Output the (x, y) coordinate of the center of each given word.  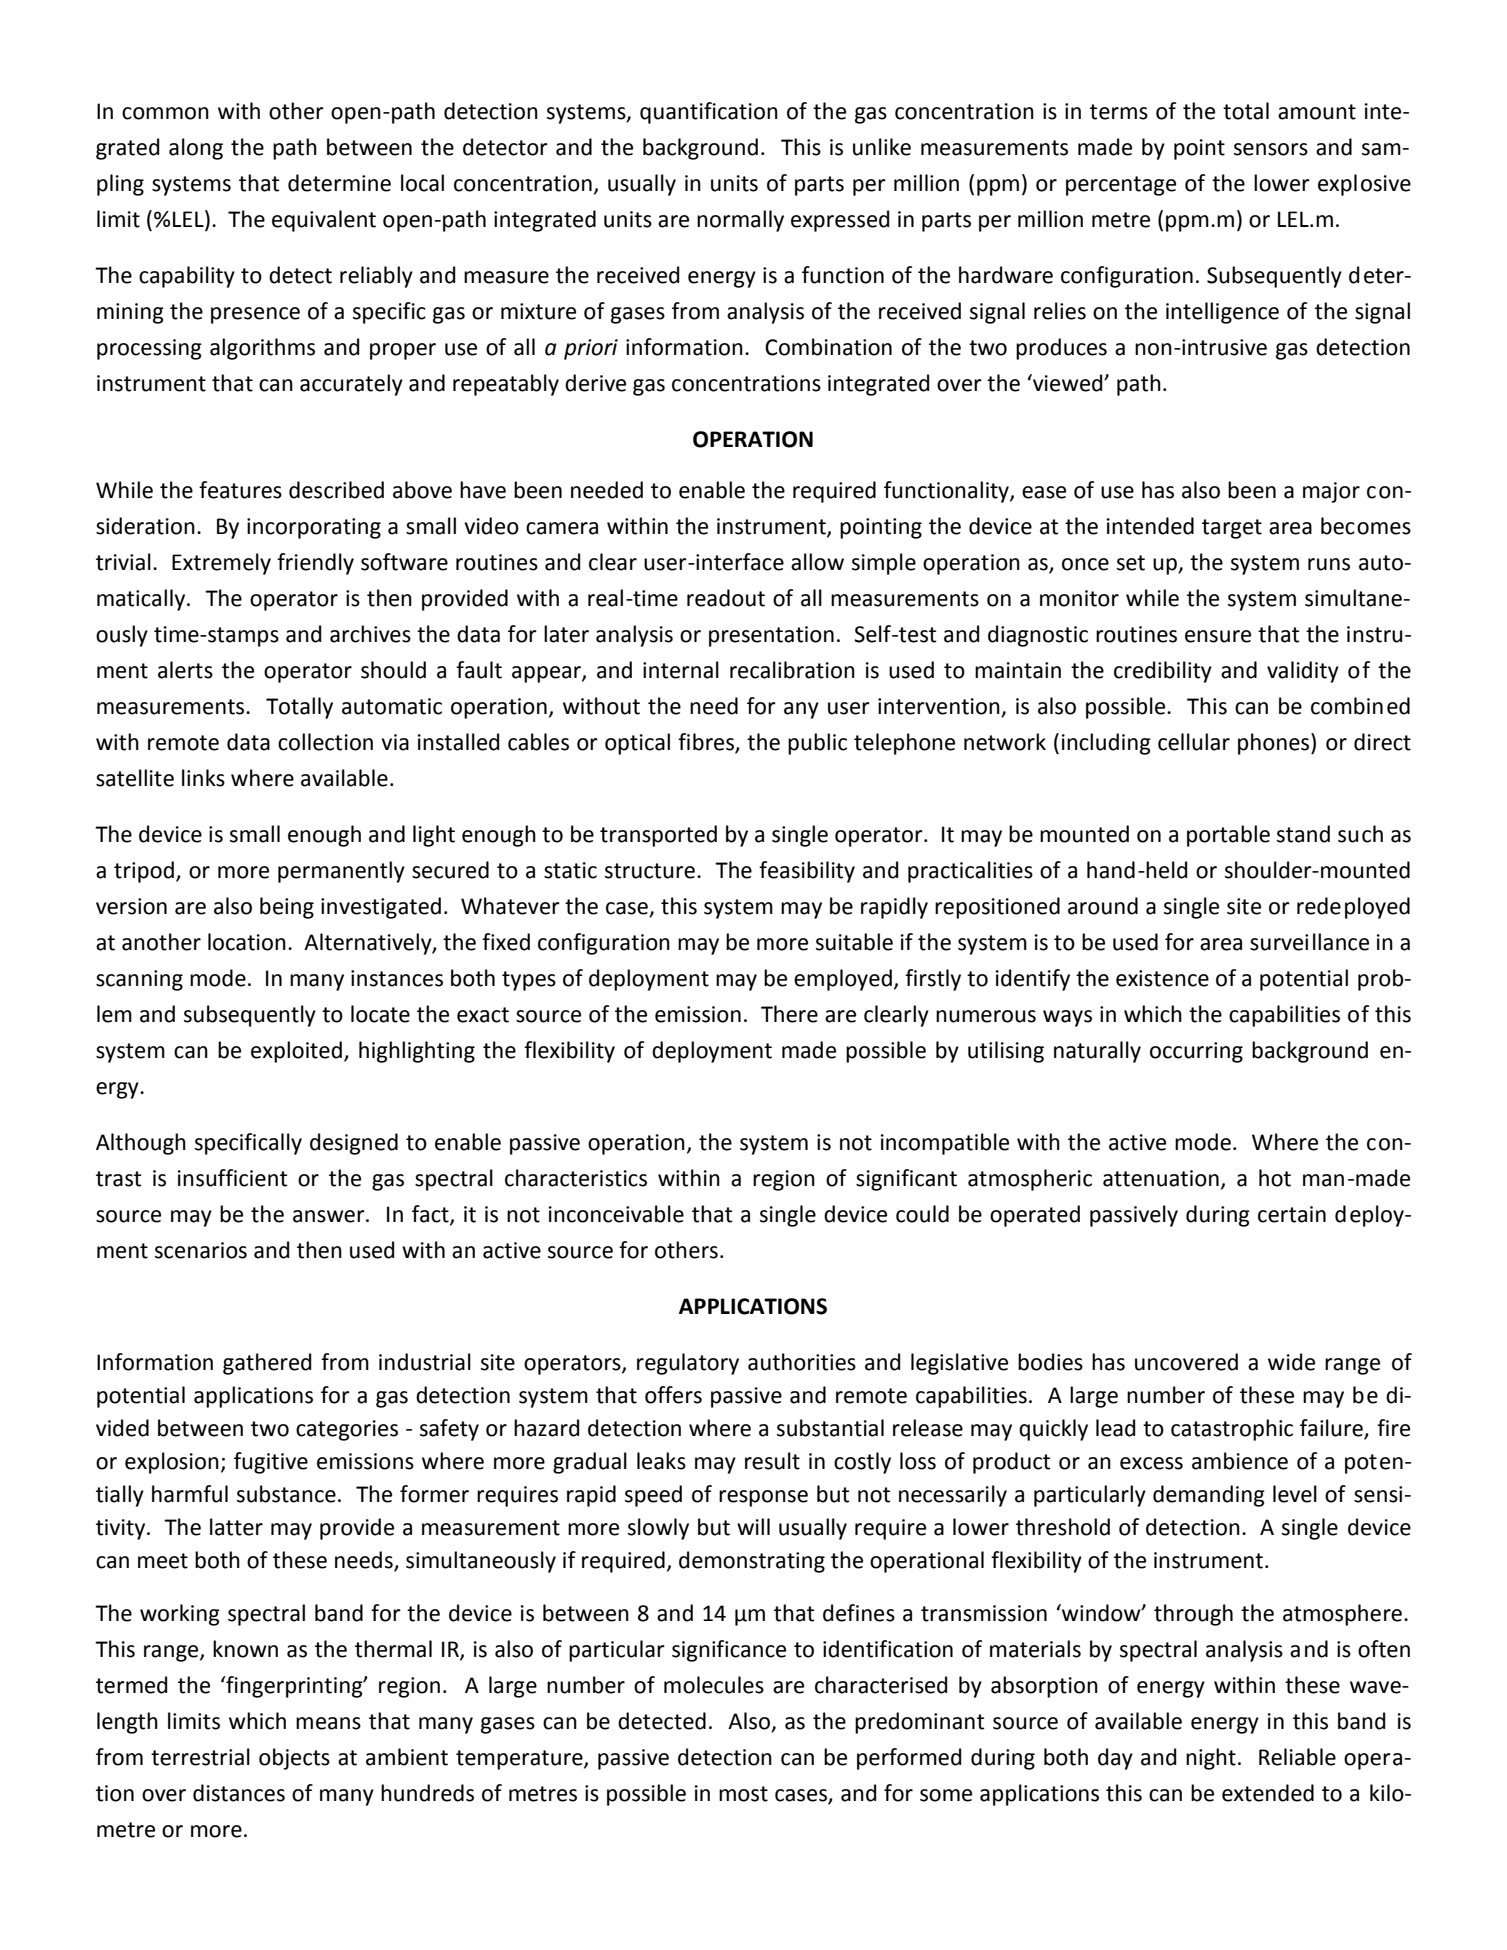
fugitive (271, 1463)
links (203, 778)
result (772, 1461)
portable (1228, 836)
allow (817, 562)
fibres (707, 743)
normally (740, 221)
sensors (1271, 149)
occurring (1196, 1052)
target (1232, 529)
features (240, 490)
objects (294, 1759)
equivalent (324, 221)
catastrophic (1232, 1430)
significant (906, 1180)
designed (354, 1144)
